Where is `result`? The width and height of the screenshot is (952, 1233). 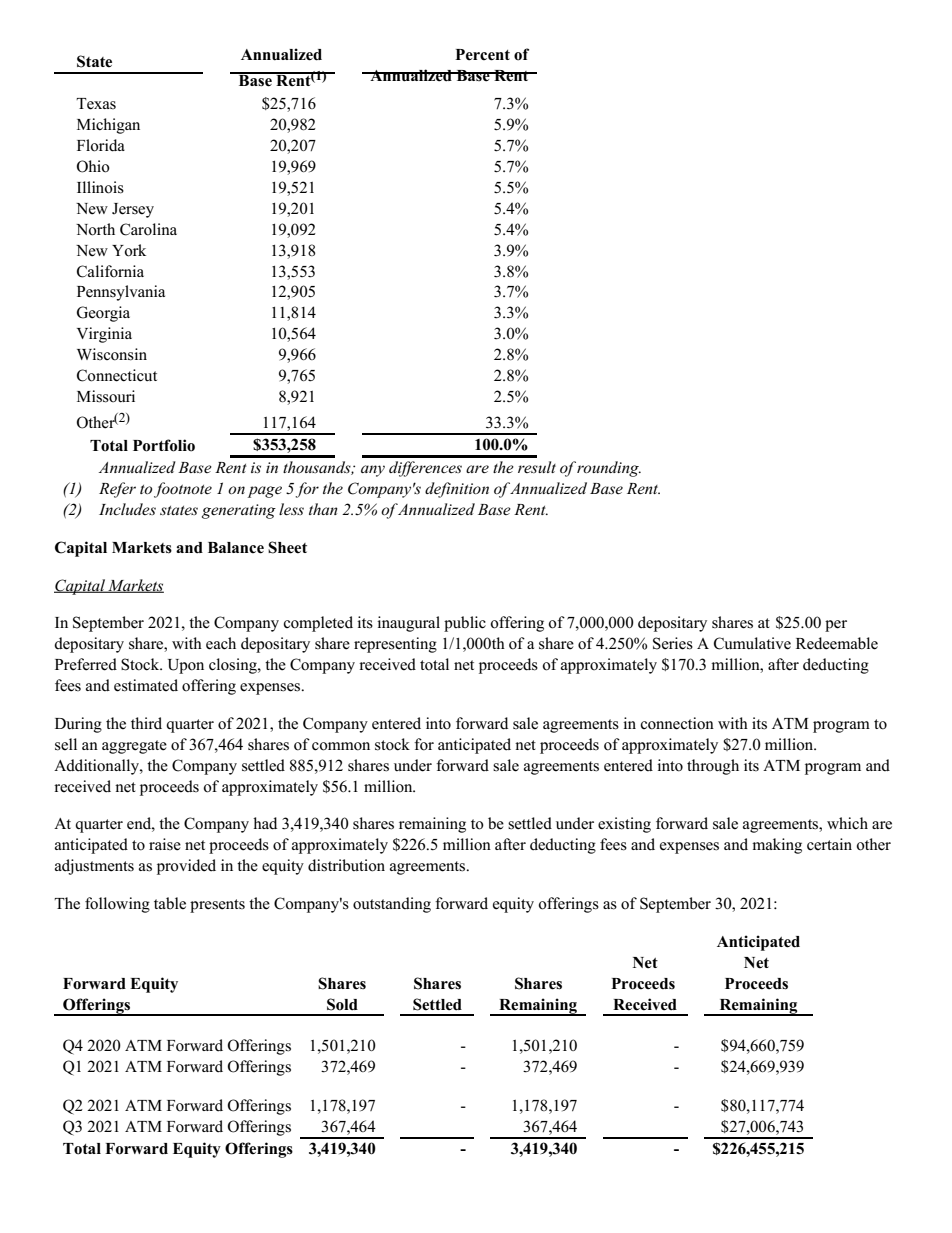
result is located at coordinates (537, 467).
